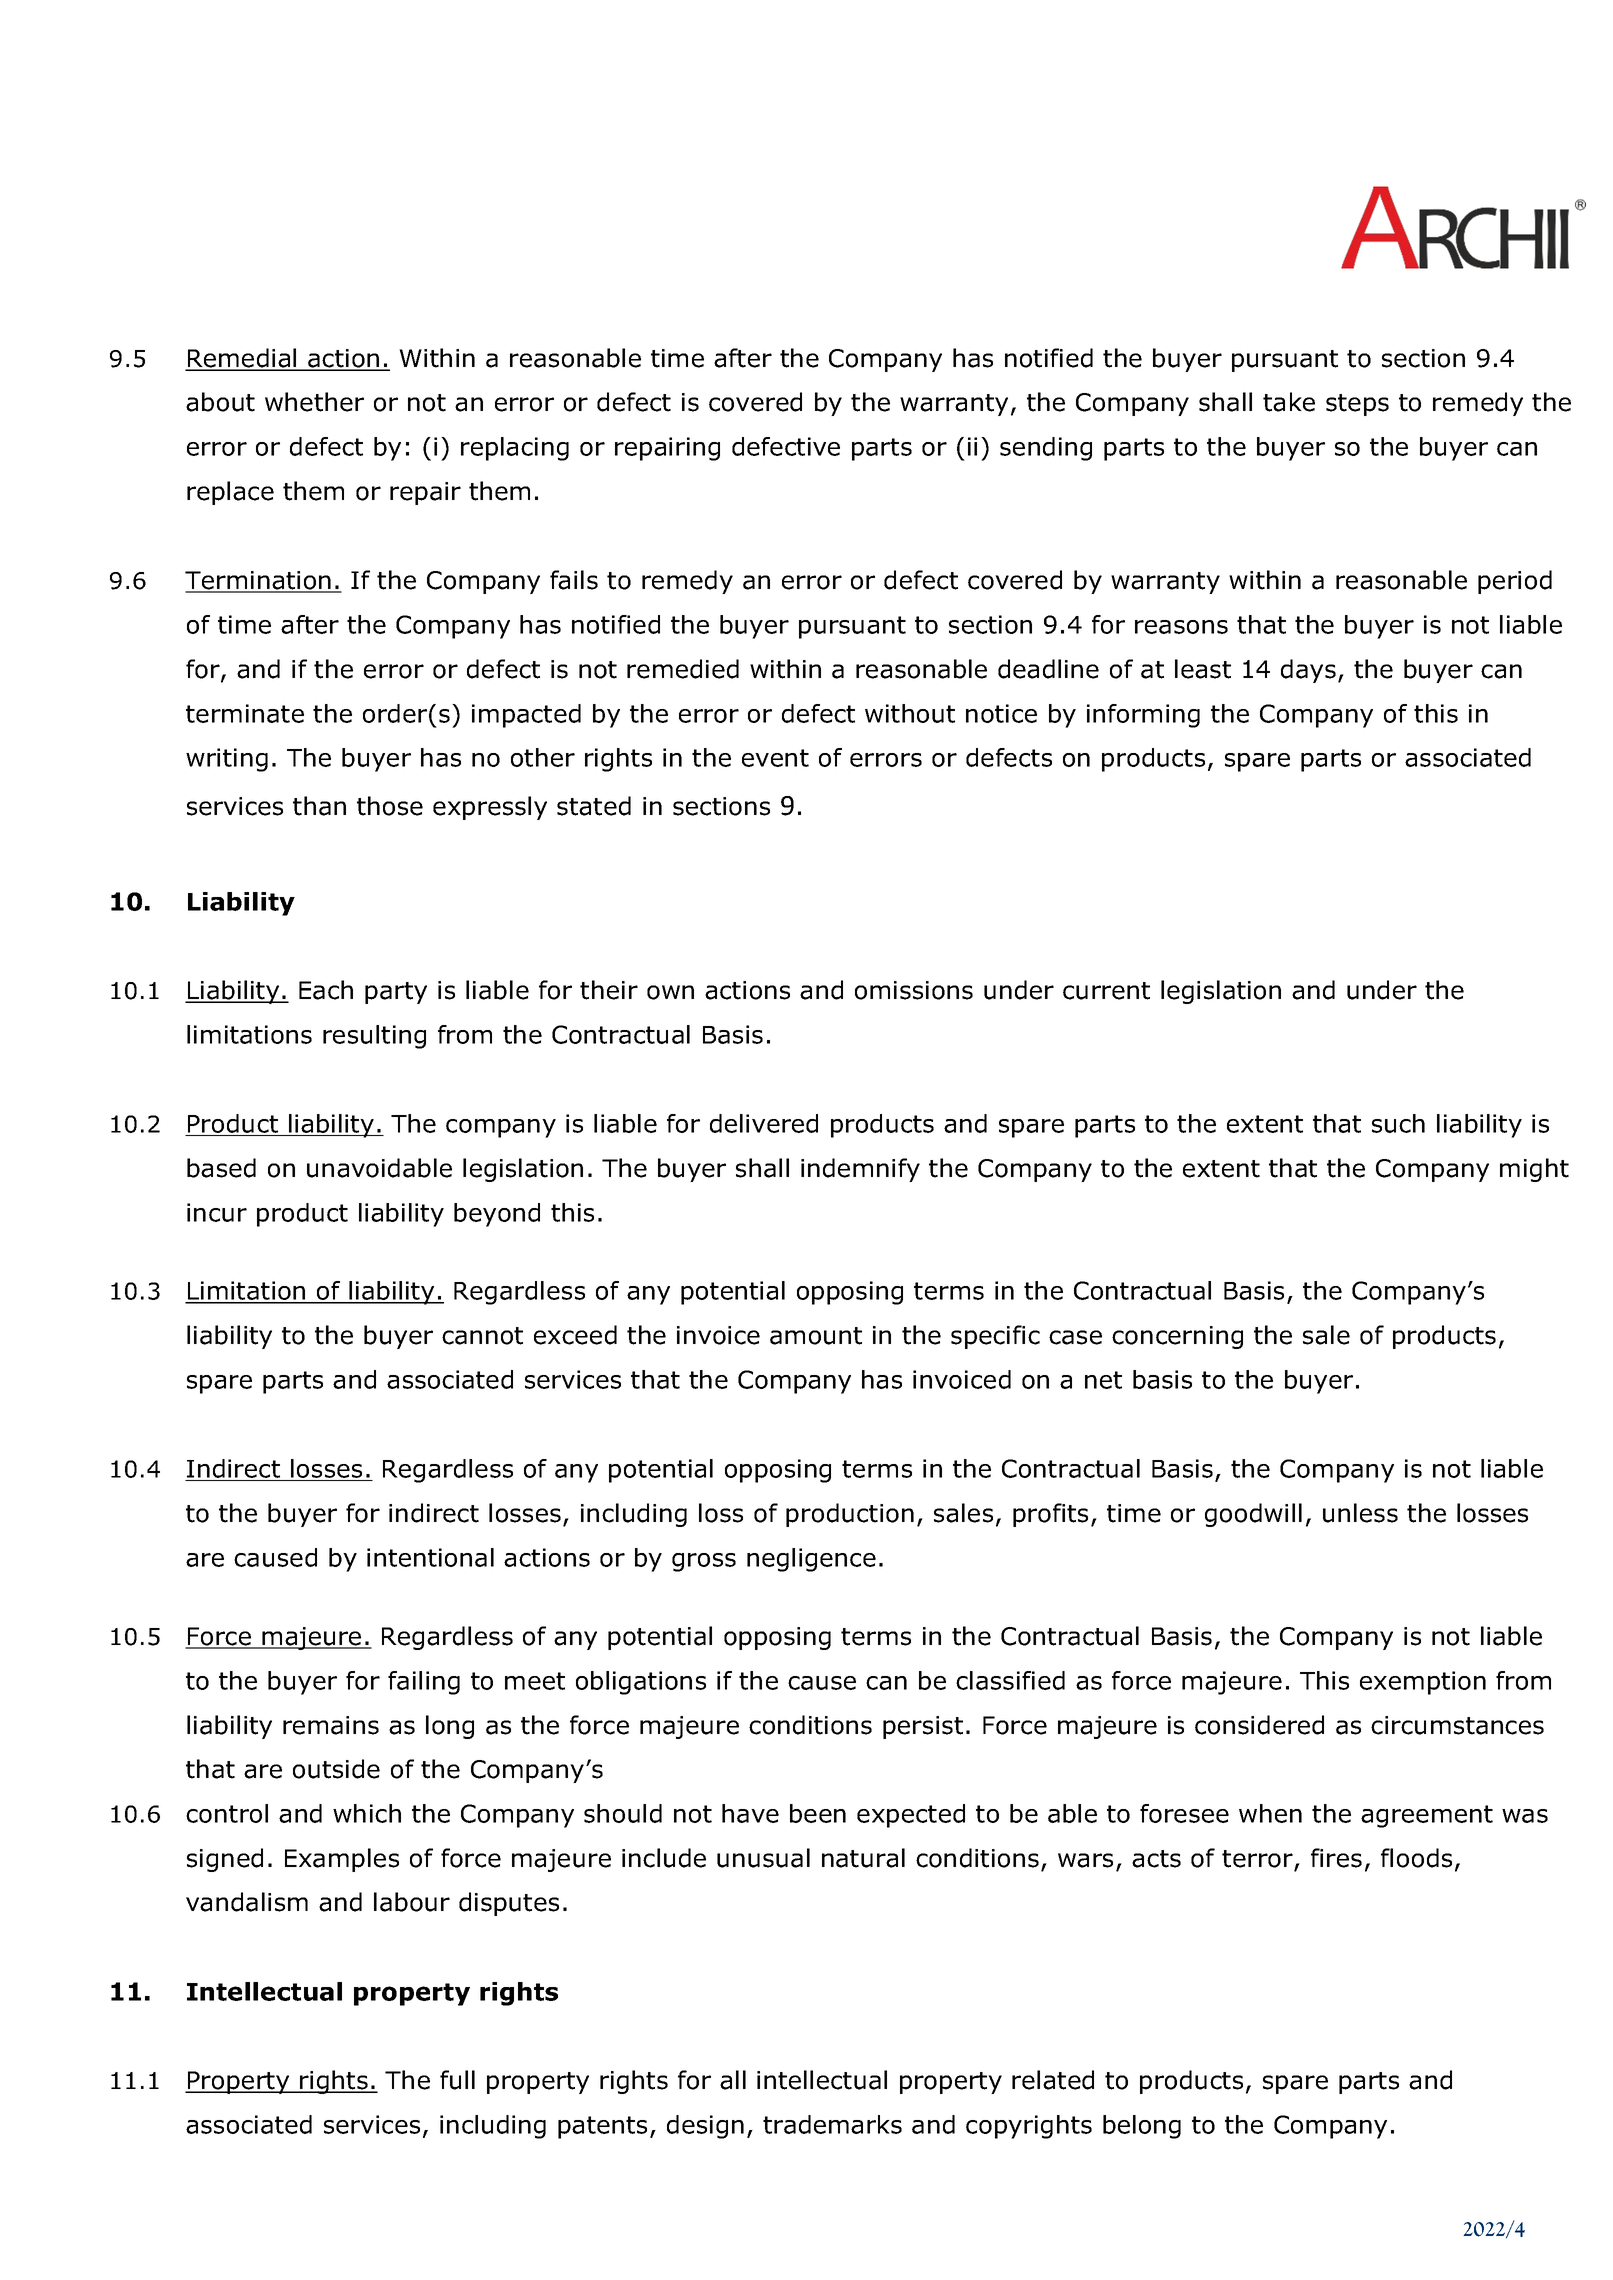 The width and height of the screenshot is (1613, 2280). Describe the element at coordinates (914, 990) in the screenshot. I see `omissions` at that location.
